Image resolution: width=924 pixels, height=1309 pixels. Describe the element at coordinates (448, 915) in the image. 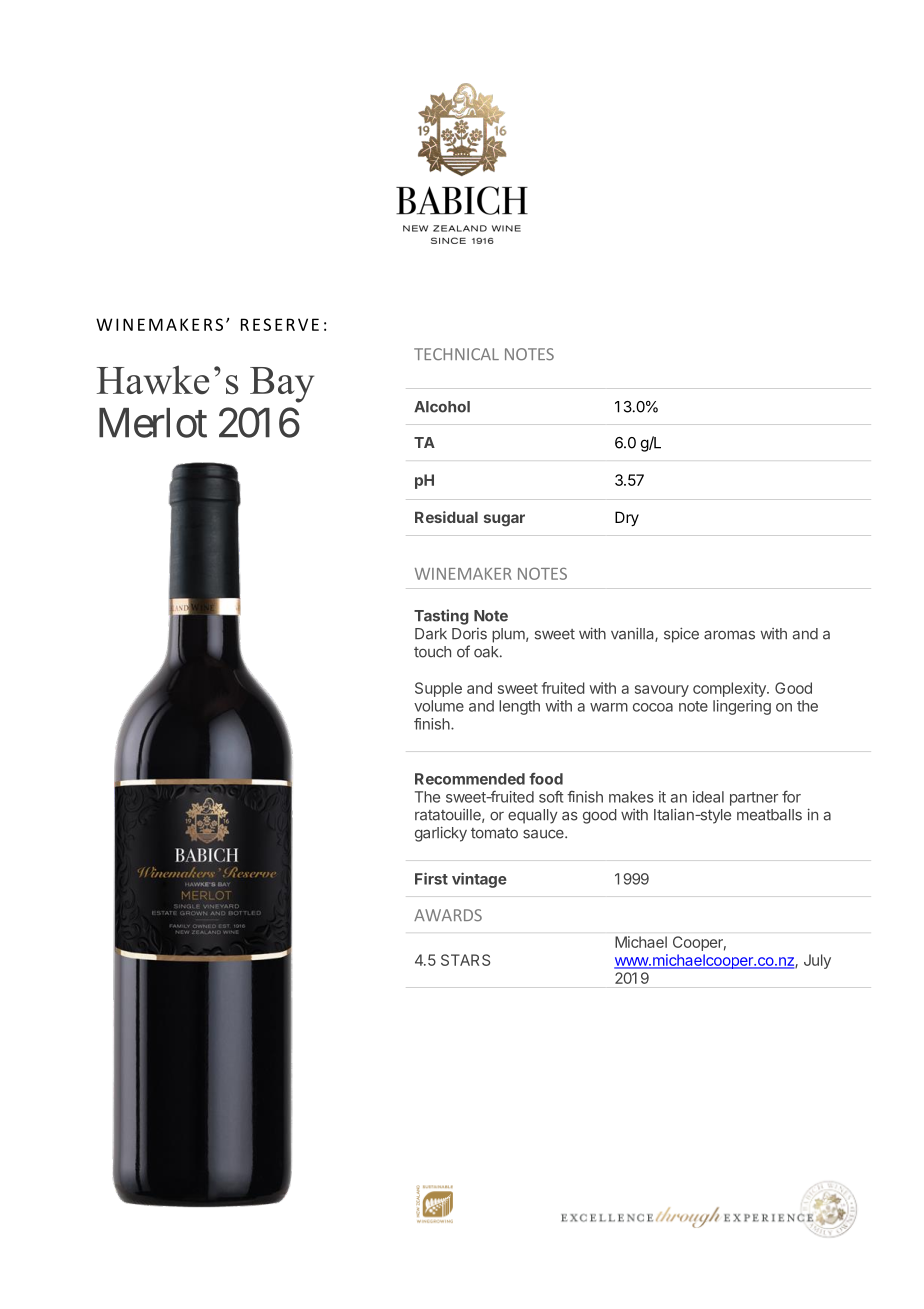

I see `AWARDS` at that location.
